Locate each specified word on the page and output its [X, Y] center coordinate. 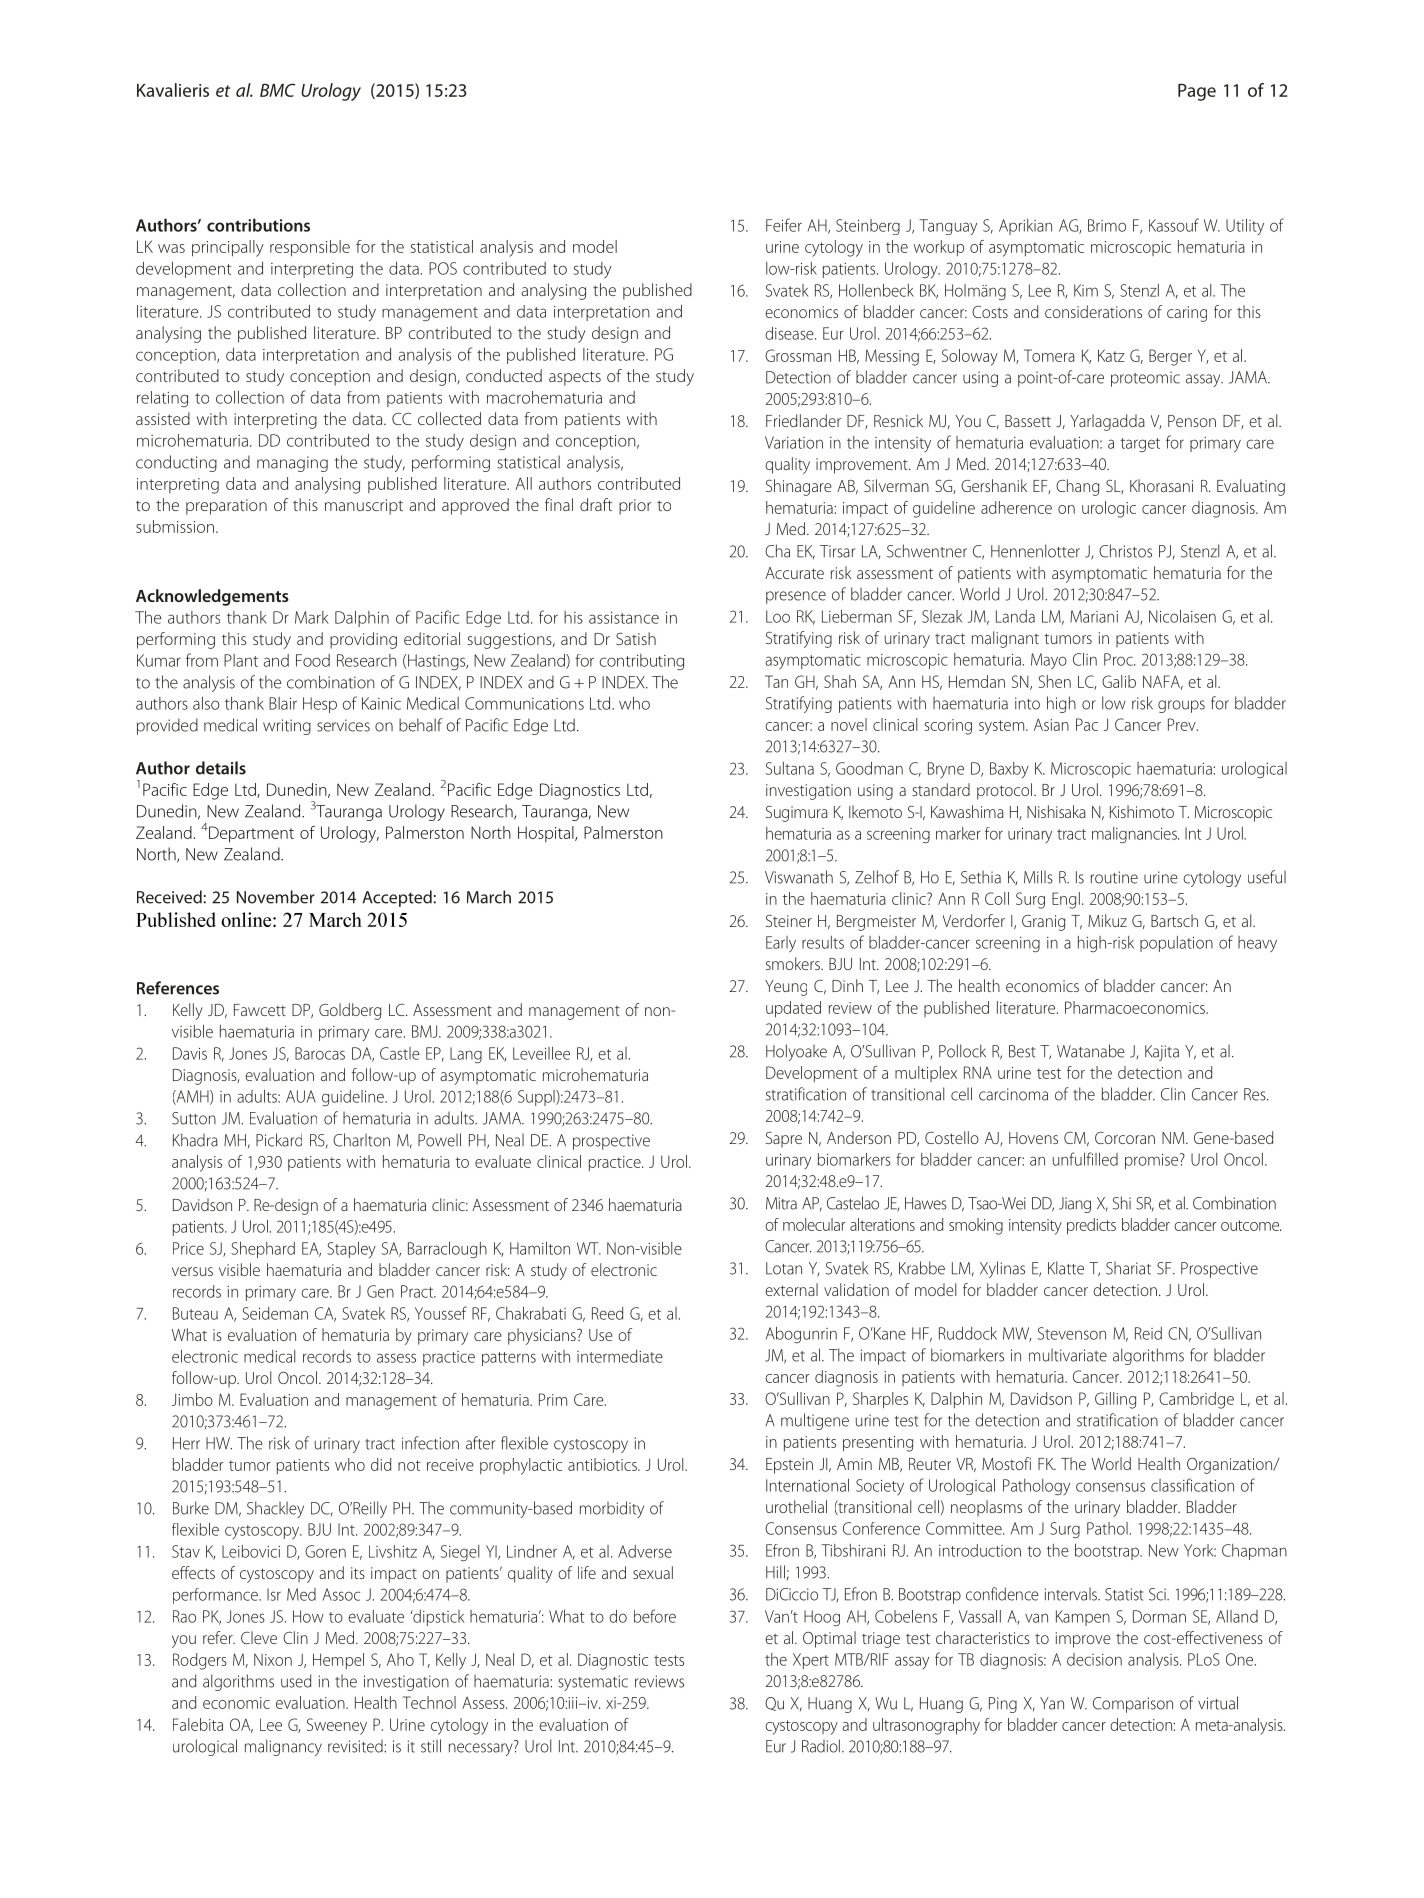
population [1176, 944]
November [276, 897]
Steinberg [868, 227]
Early [781, 944]
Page [1197, 92]
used [296, 1681]
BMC [277, 90]
